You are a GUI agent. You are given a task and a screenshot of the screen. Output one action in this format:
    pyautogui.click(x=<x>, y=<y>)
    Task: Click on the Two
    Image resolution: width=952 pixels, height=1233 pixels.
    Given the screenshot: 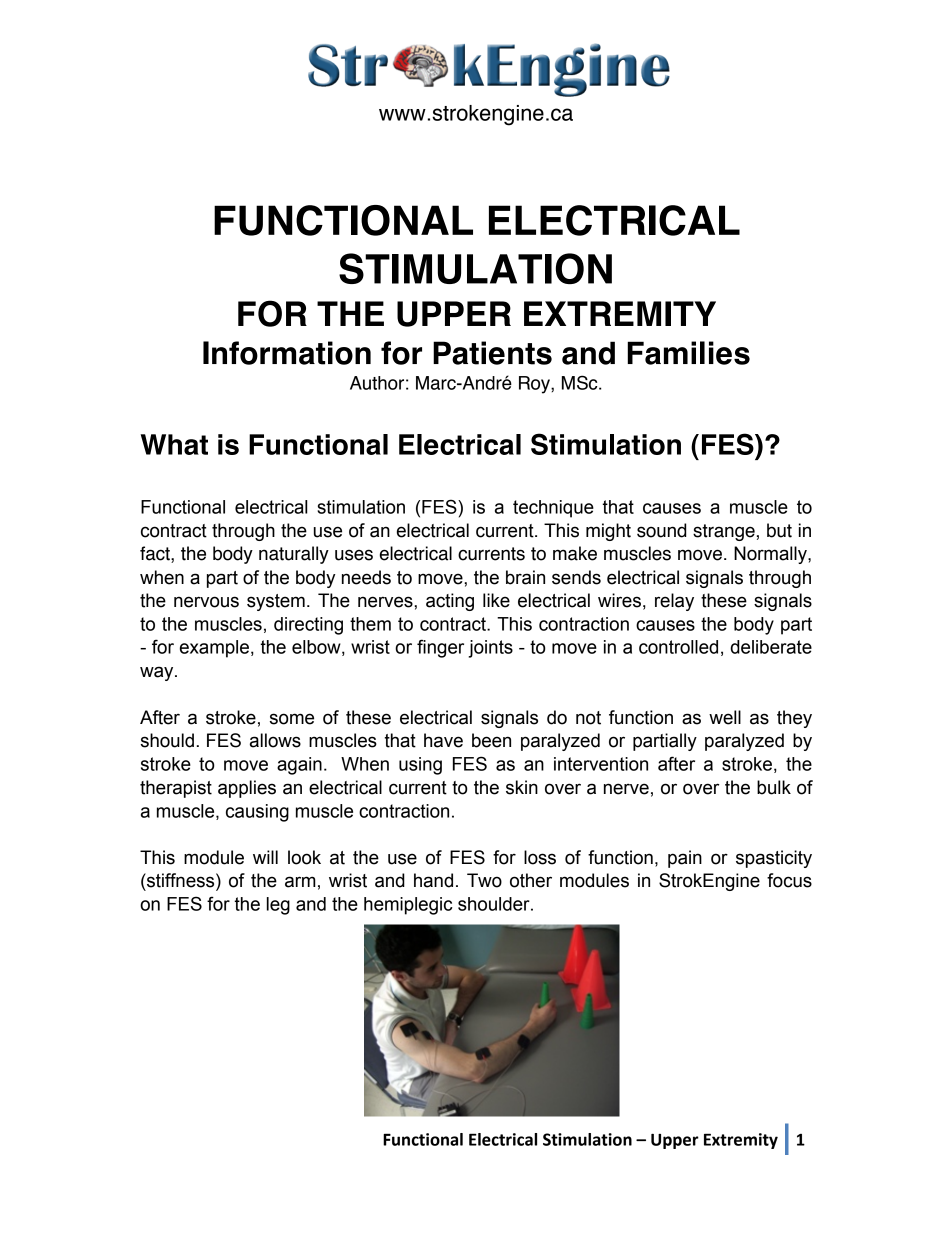 What is the action you would take?
    pyautogui.click(x=484, y=880)
